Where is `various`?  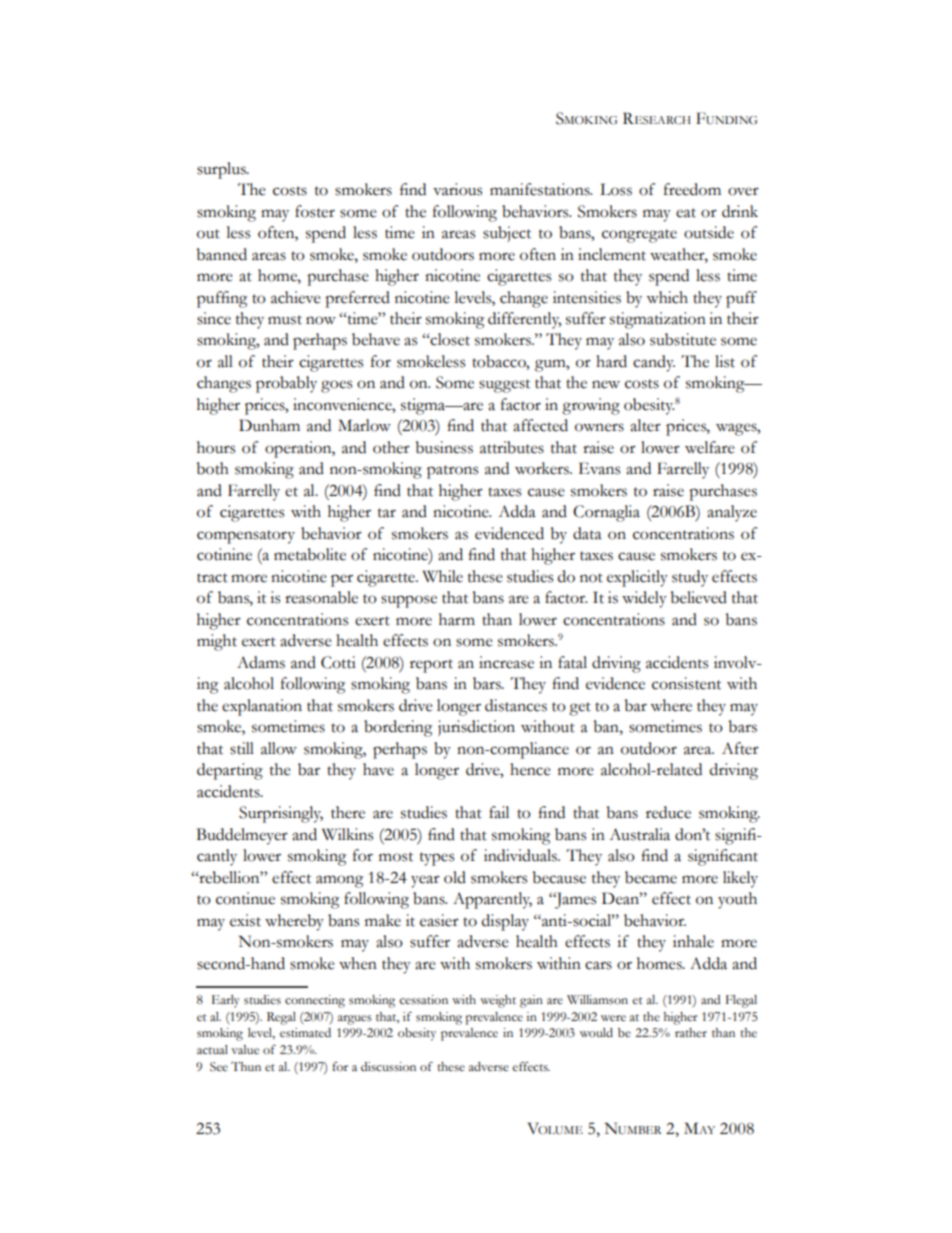 various is located at coordinates (457, 189).
